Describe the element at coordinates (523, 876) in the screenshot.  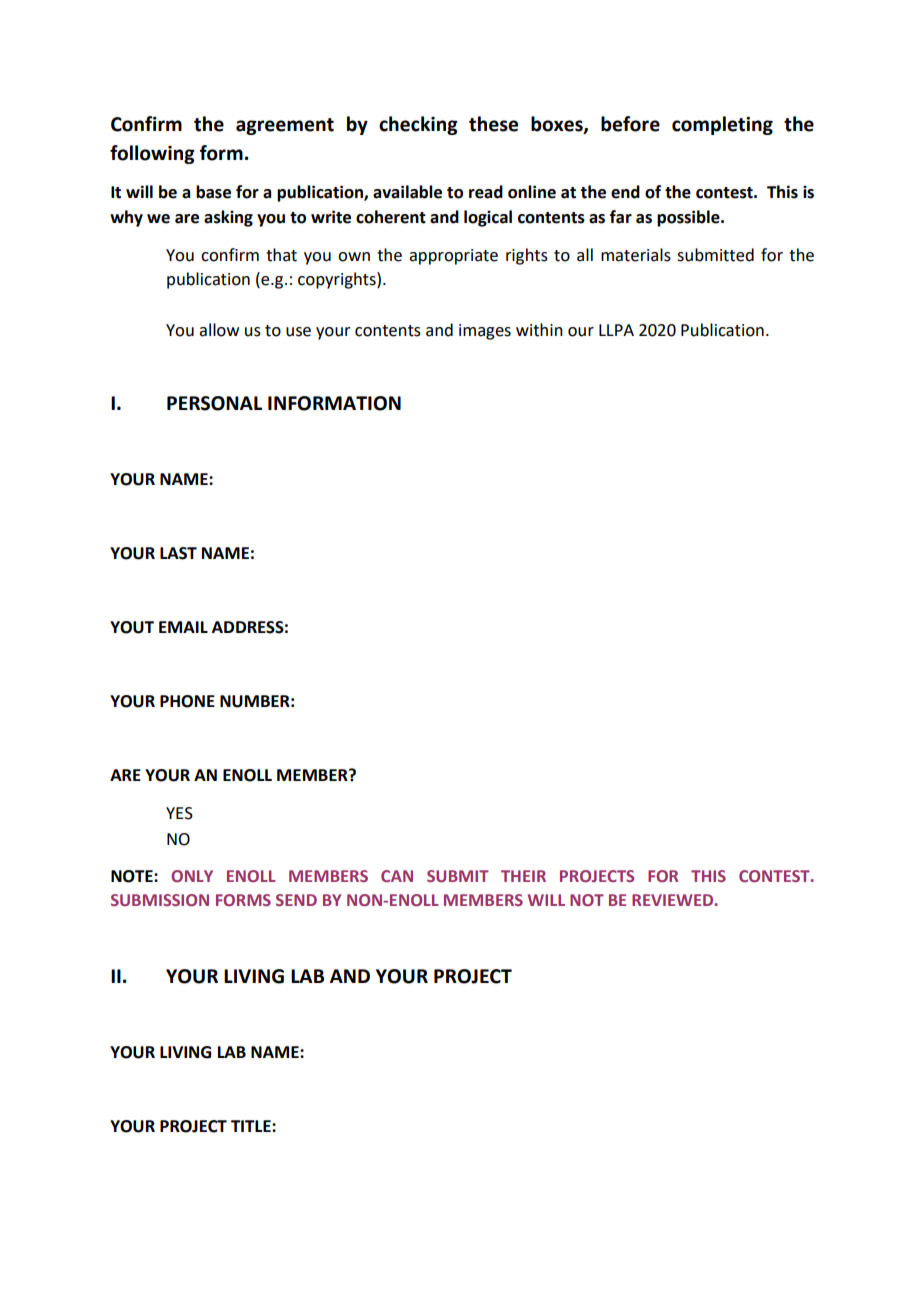
I see `THEIR` at that location.
